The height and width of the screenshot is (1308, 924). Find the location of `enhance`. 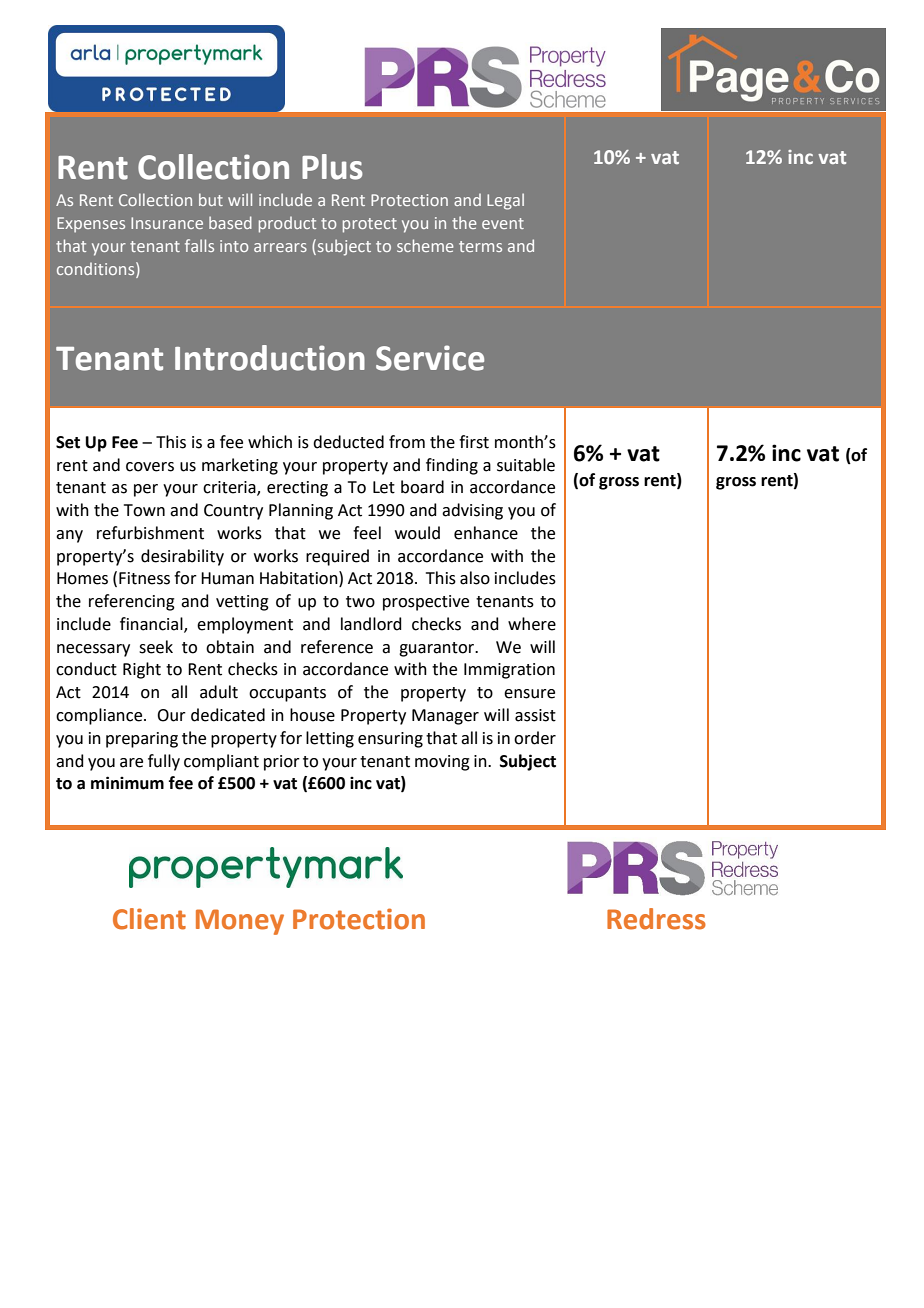

enhance is located at coordinates (486, 533).
